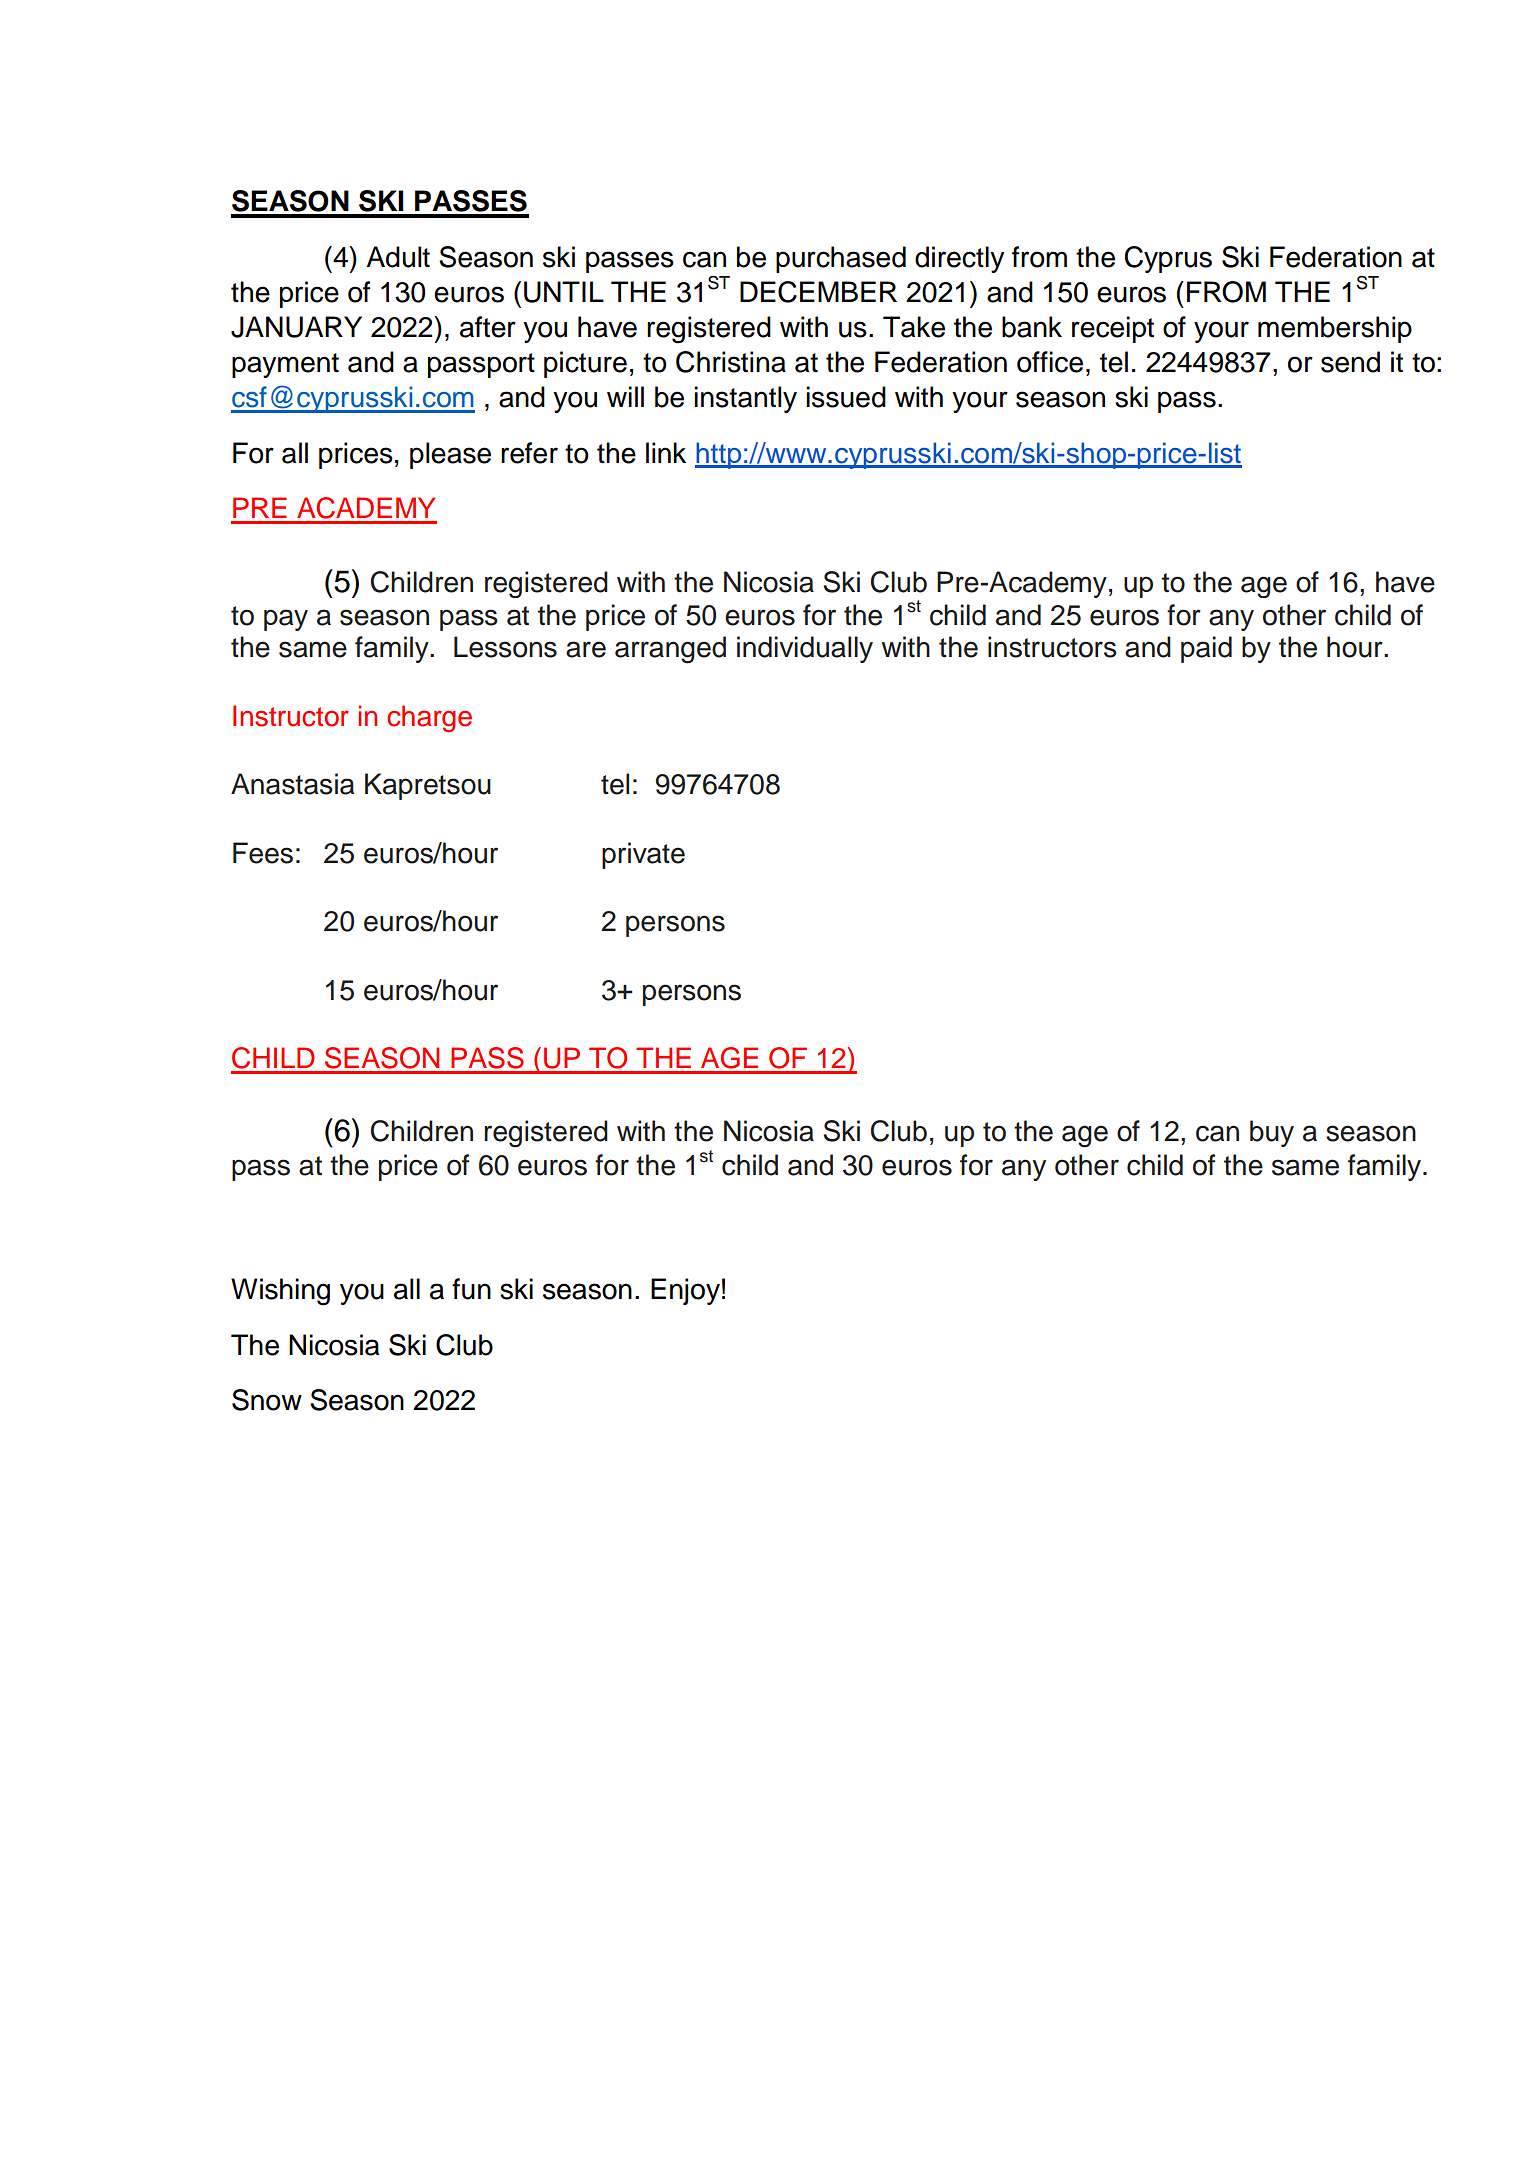  I want to click on Adult, so click(398, 257).
